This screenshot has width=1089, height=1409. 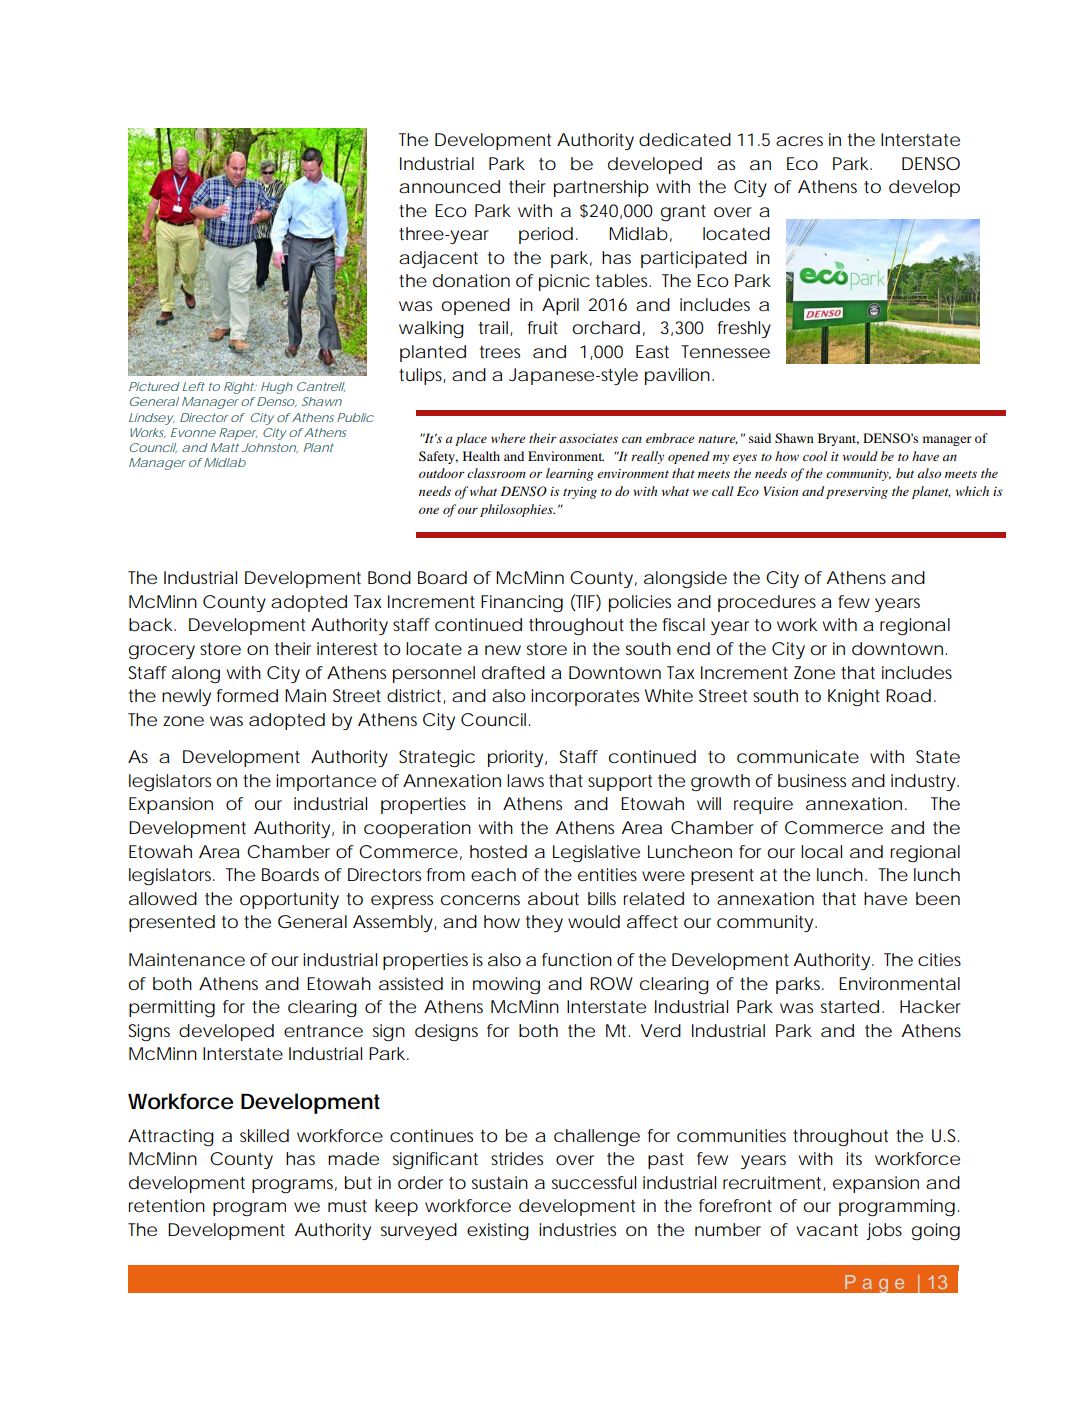 I want to click on industry, so click(x=923, y=782).
